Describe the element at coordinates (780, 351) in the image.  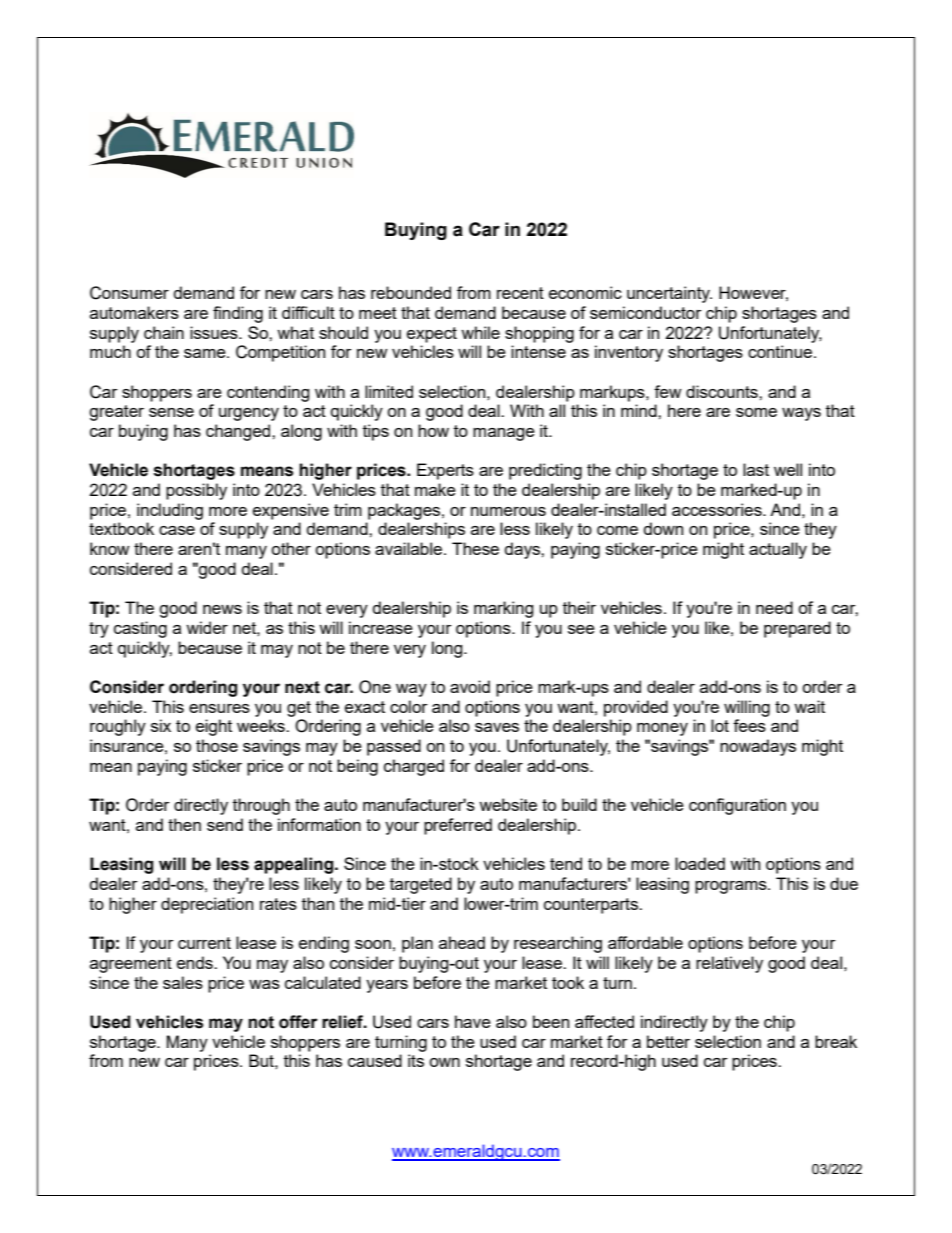
I see `continue` at that location.
